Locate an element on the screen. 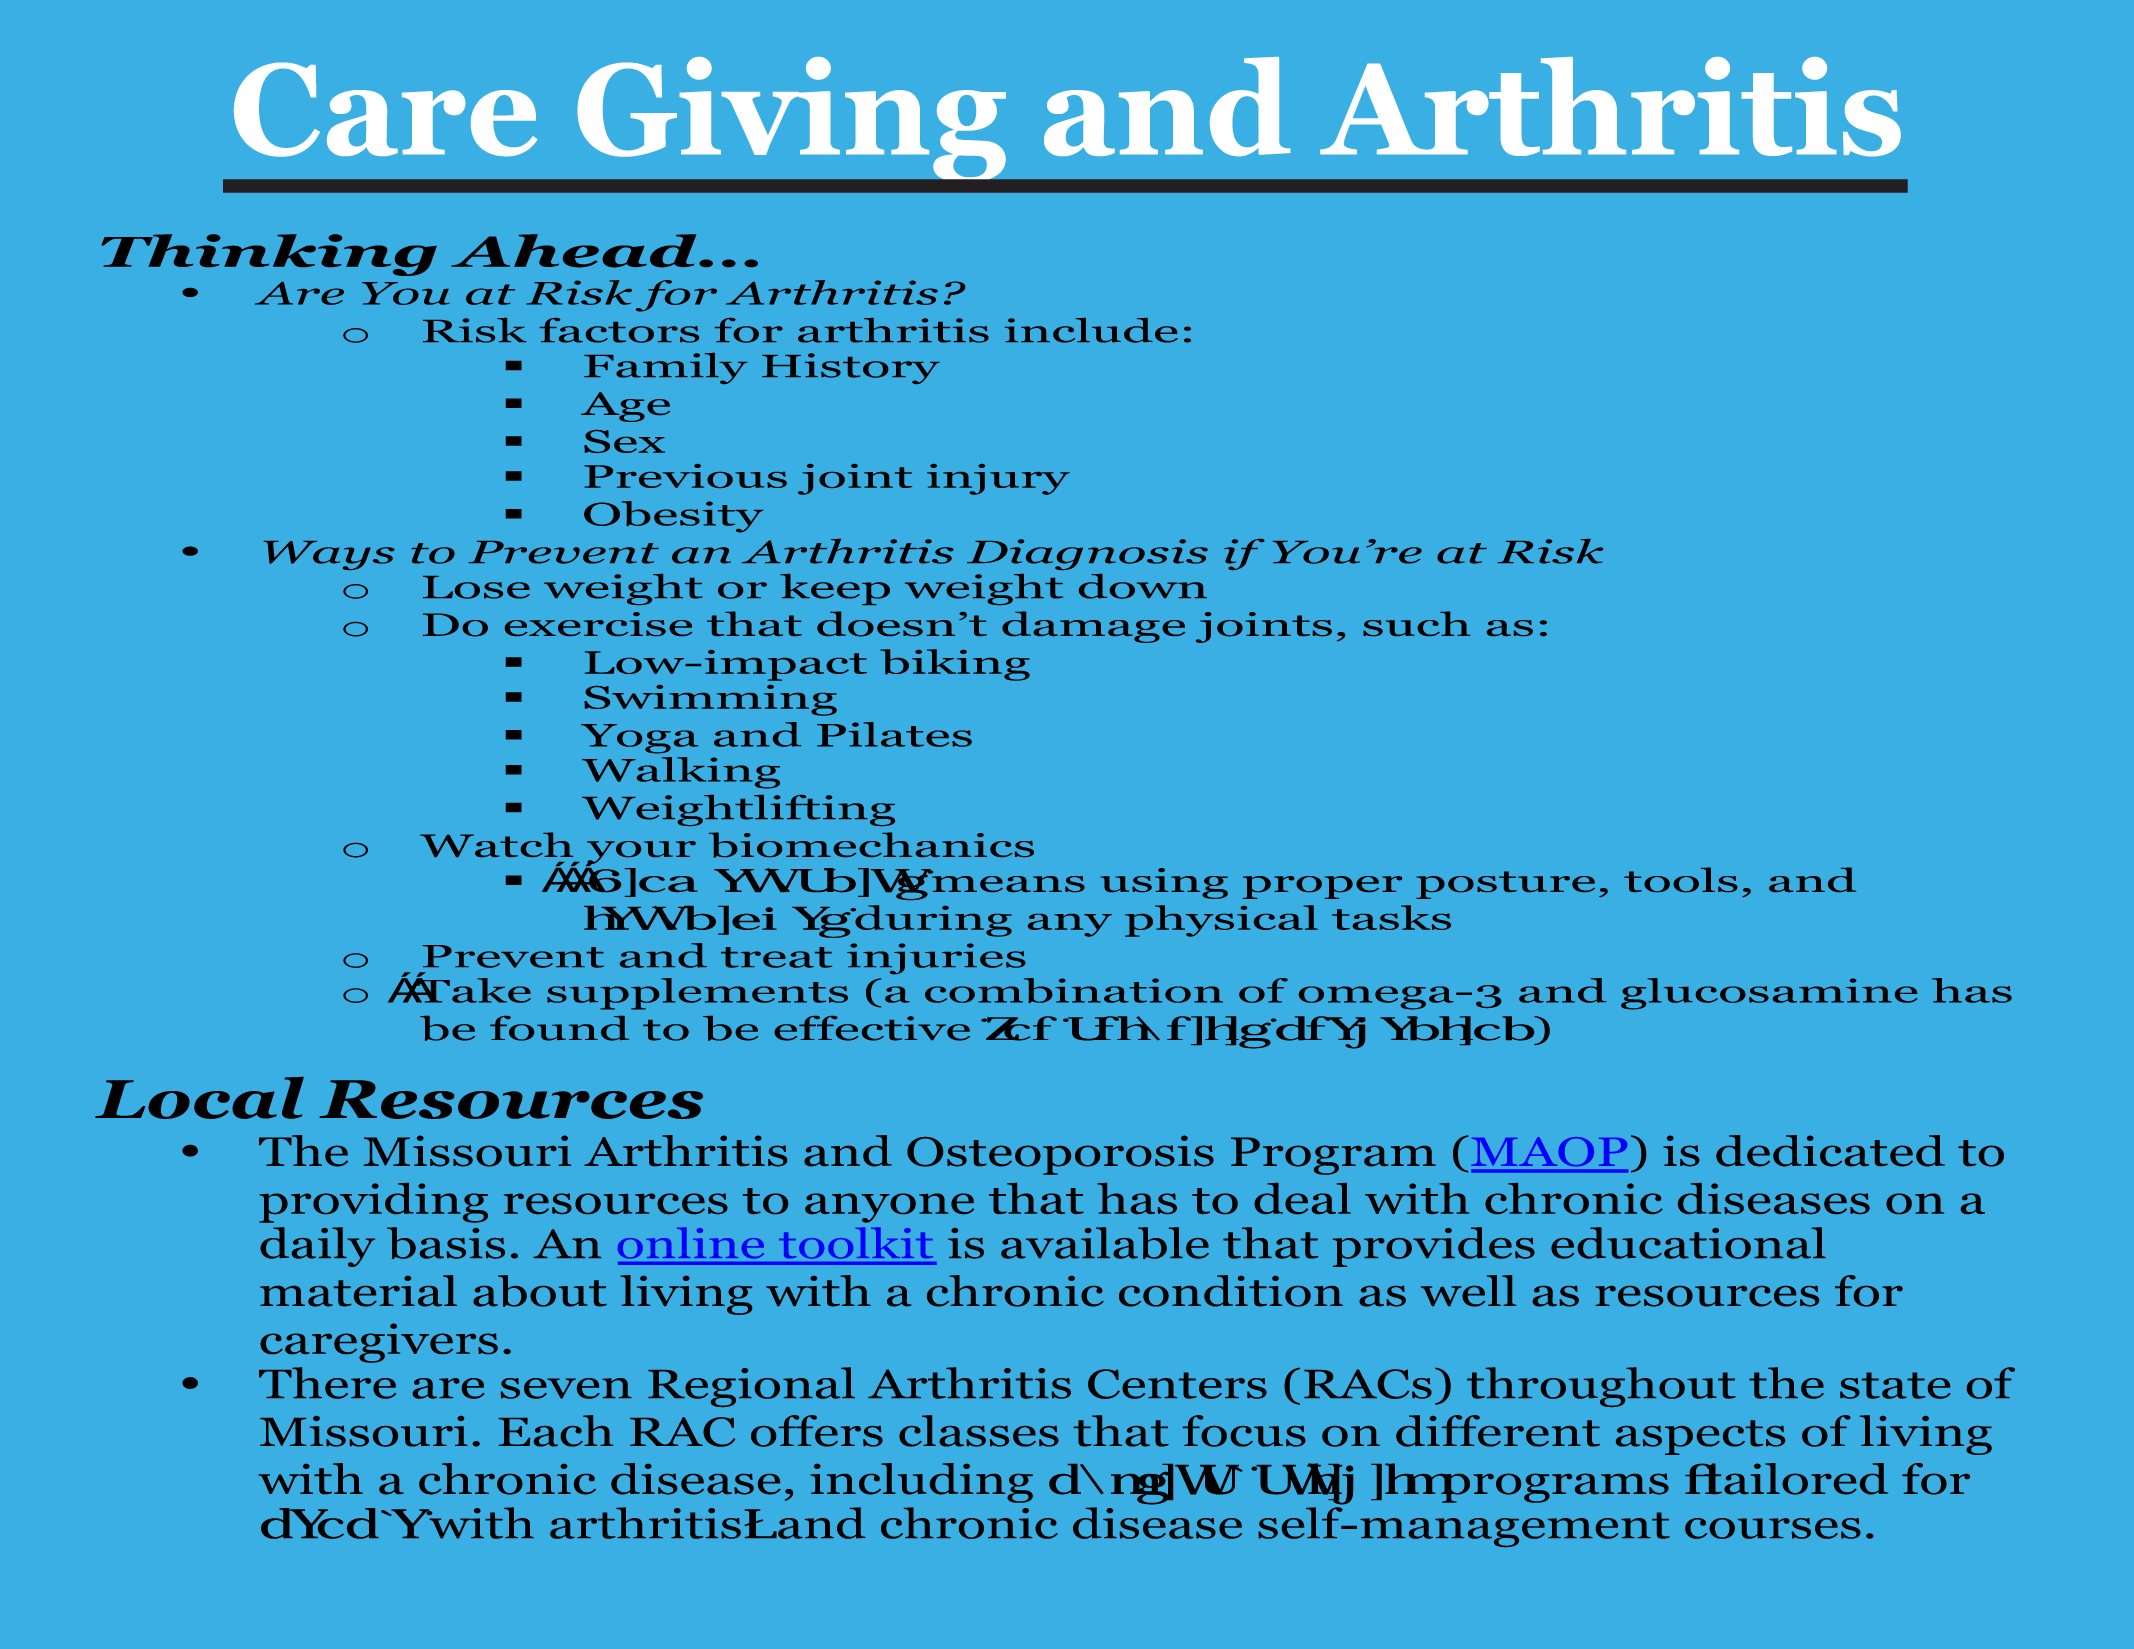  providing is located at coordinates (373, 1203).
